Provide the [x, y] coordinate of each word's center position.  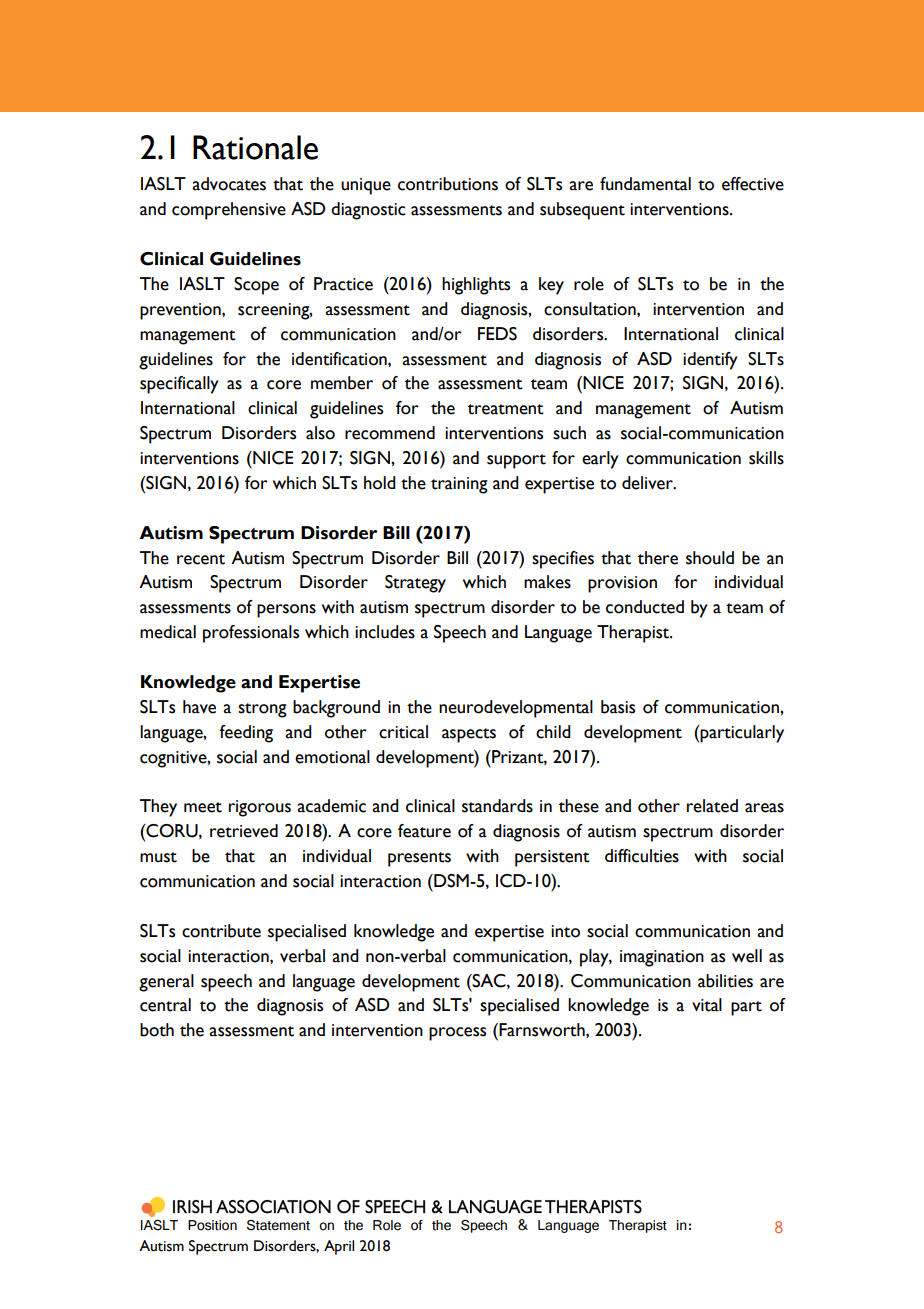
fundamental [645, 184]
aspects [469, 735]
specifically [179, 385]
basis [618, 707]
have [199, 707]
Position [212, 1225]
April [339, 1247]
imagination [662, 958]
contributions [448, 184]
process [457, 1034]
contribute [221, 931]
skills [766, 458]
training [459, 485]
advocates [229, 184]
